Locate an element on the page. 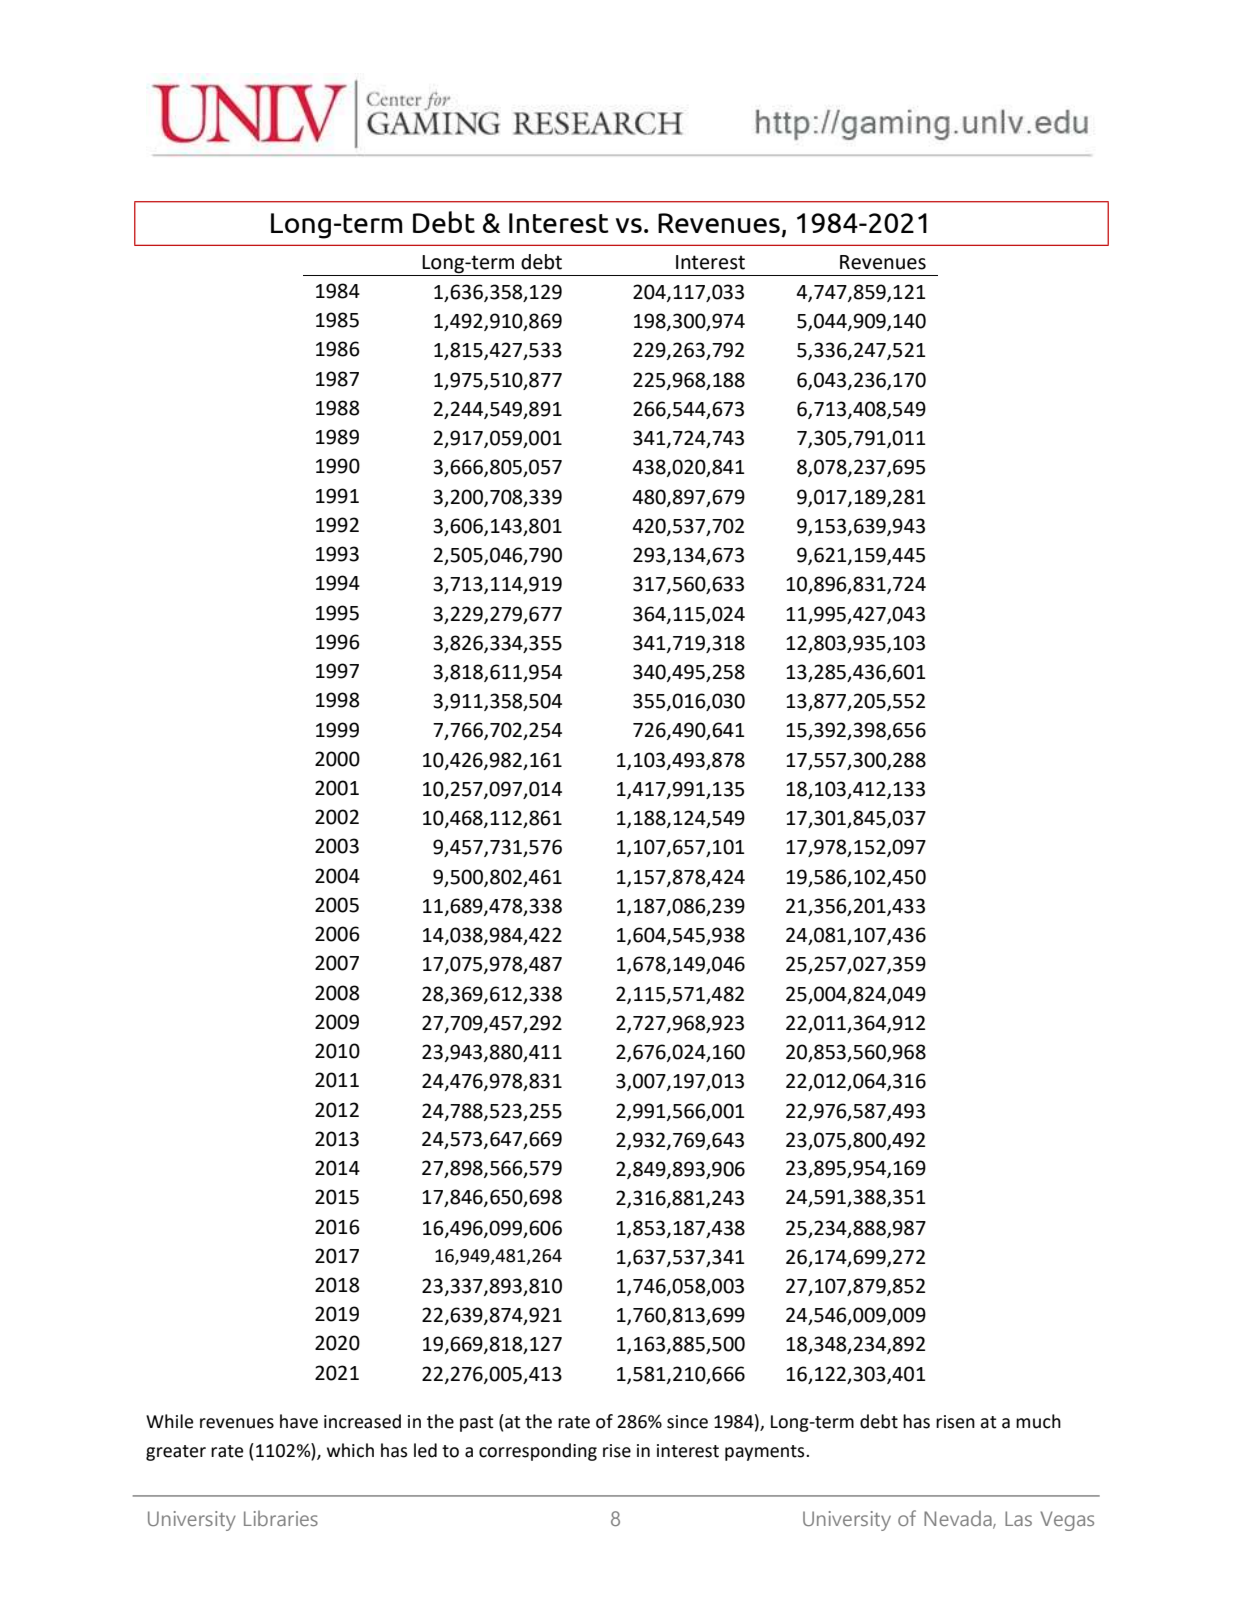 The width and height of the page is (1243, 1608). Vegas is located at coordinates (1067, 1521).
